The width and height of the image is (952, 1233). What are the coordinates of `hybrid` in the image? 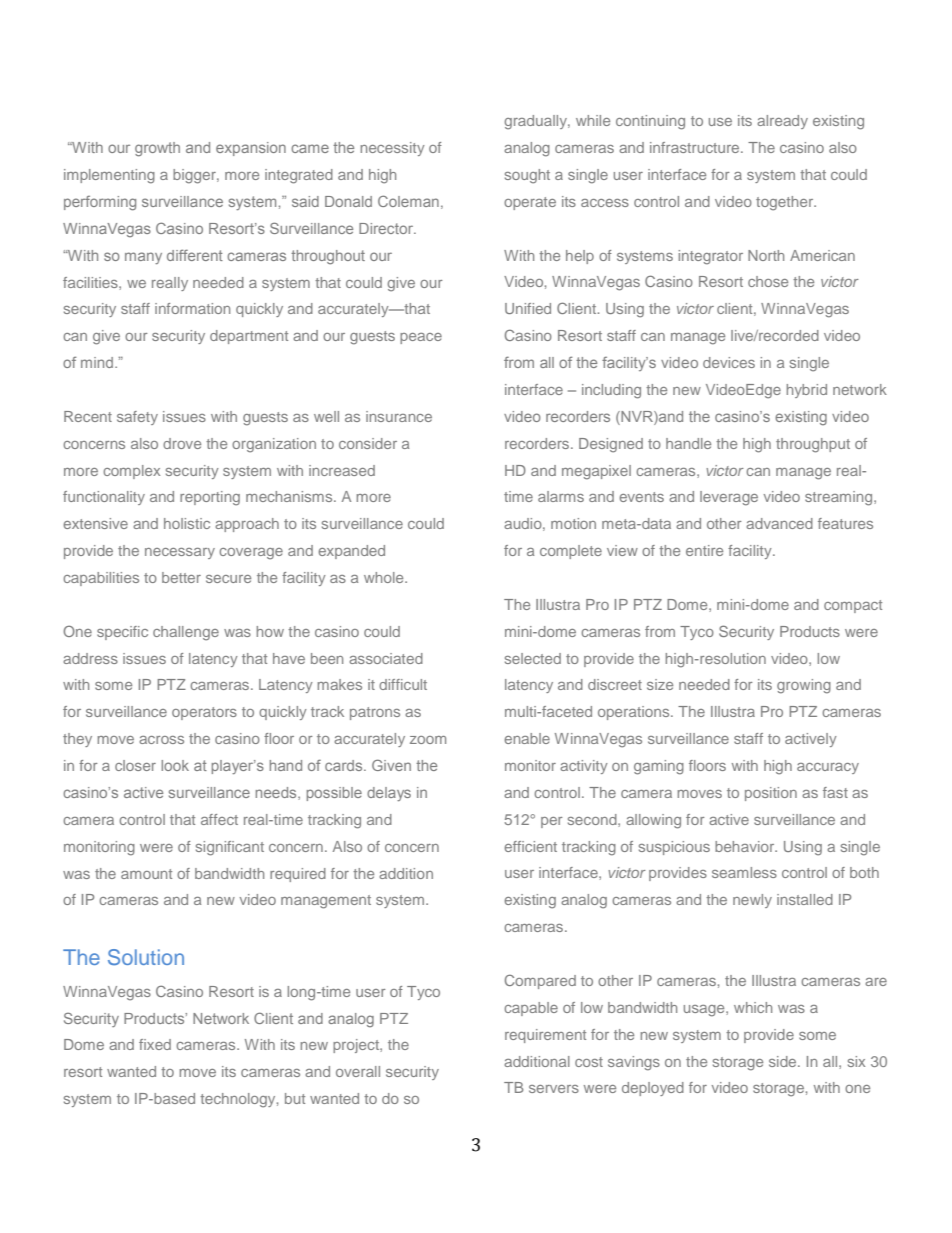 It's located at (807, 391).
